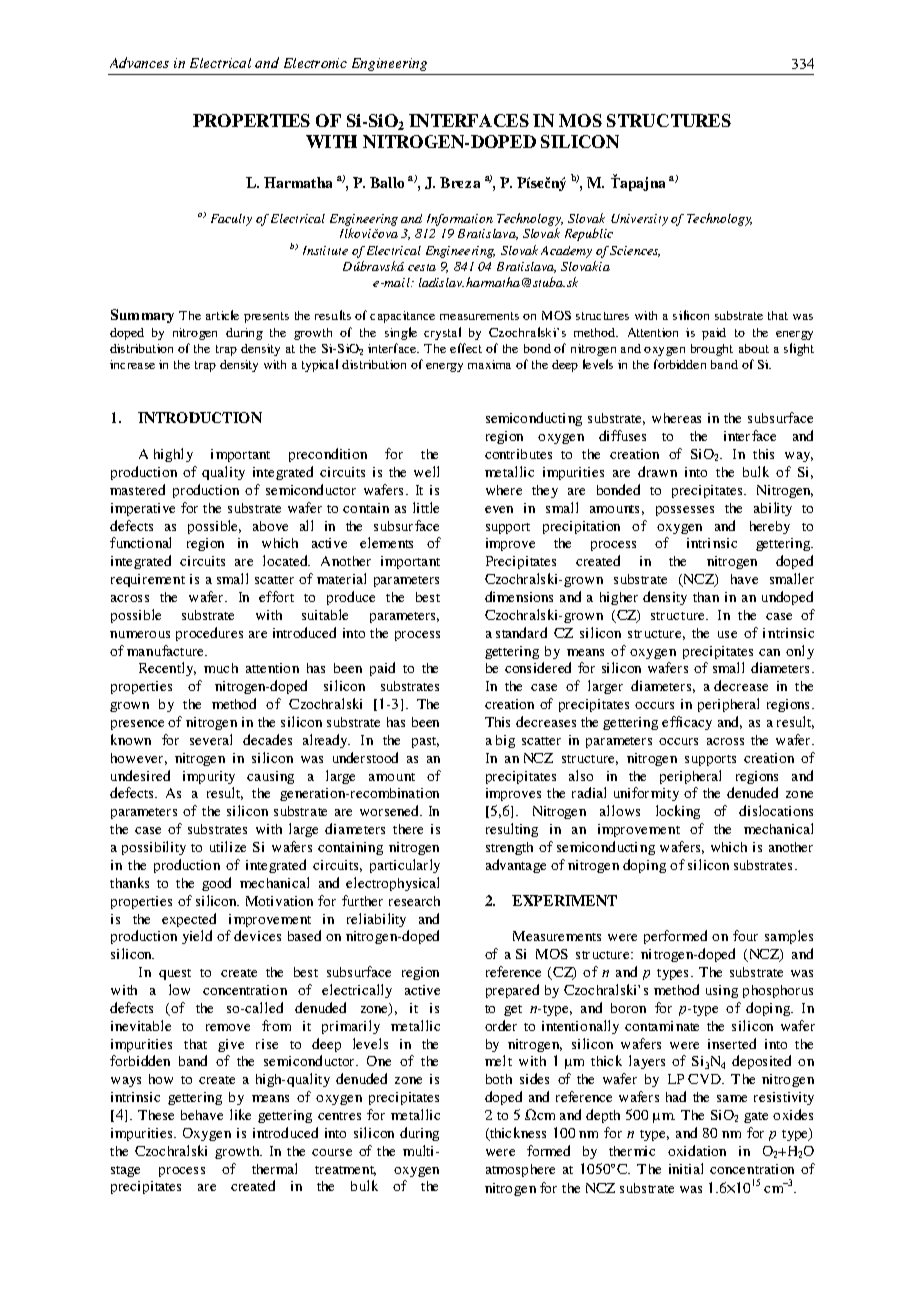 This screenshot has height=1308, width=924. I want to click on University, so click(639, 220).
